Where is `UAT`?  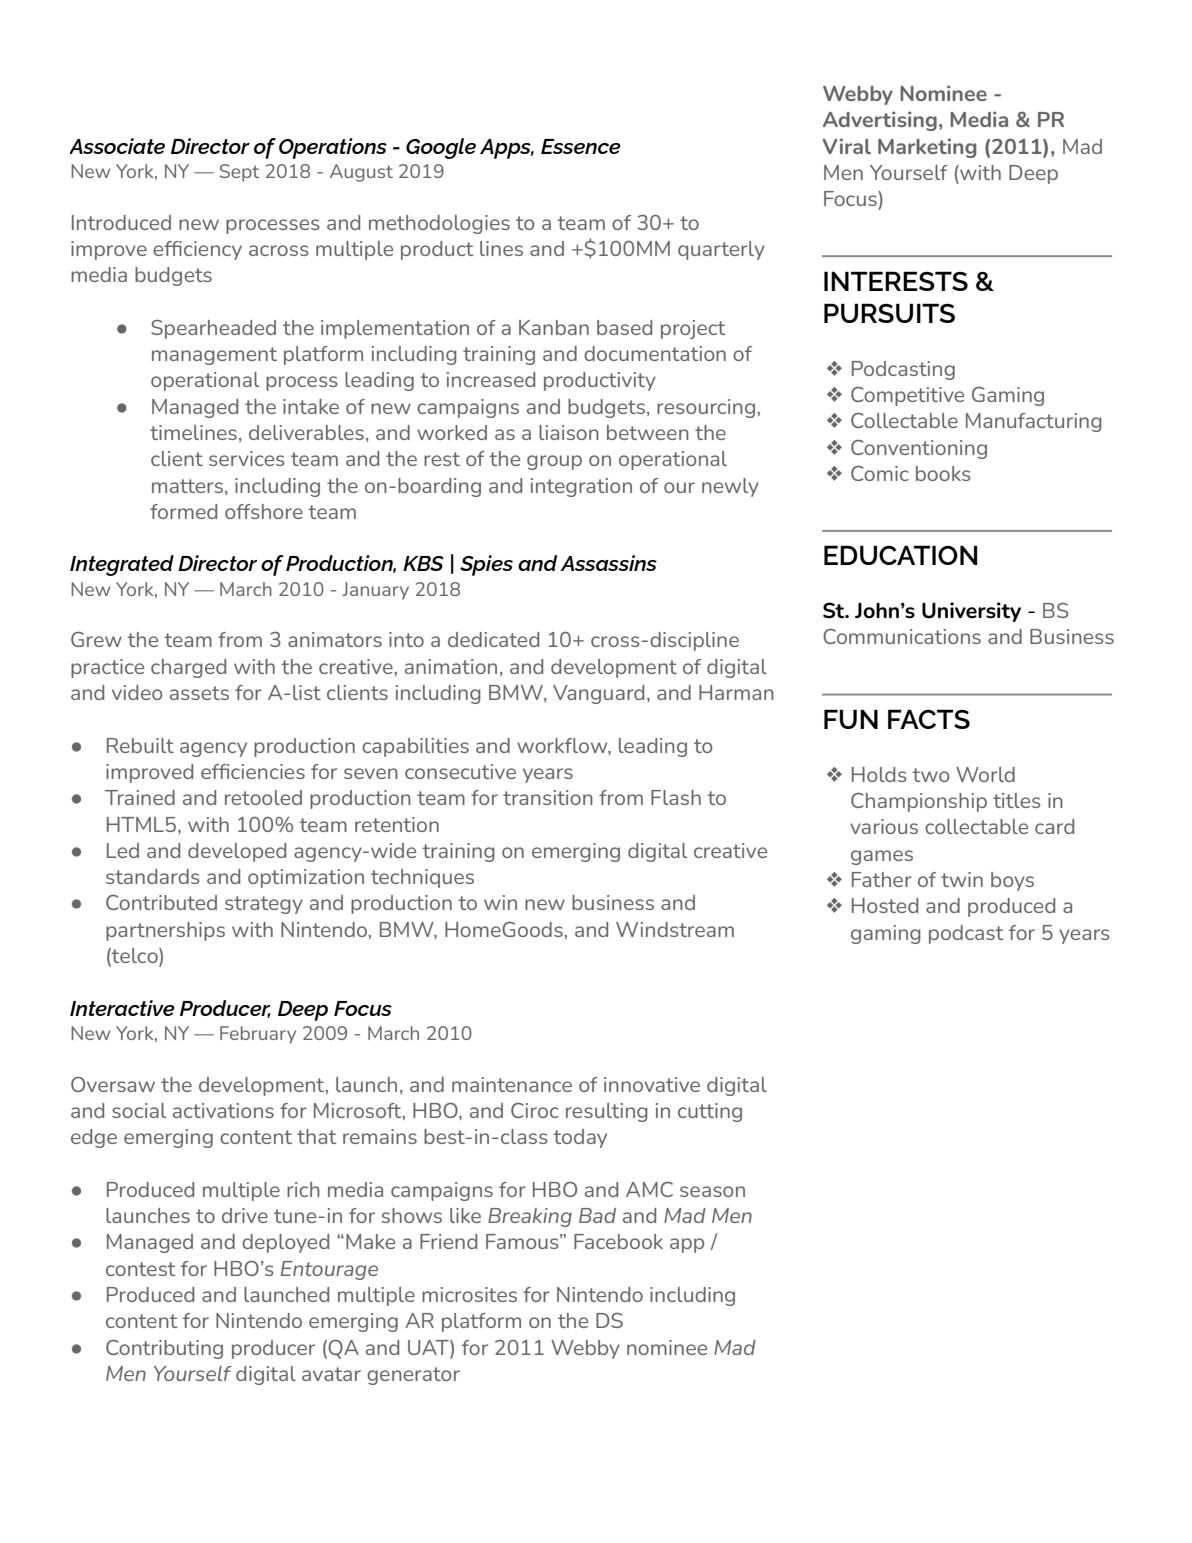 UAT is located at coordinates (429, 1347).
